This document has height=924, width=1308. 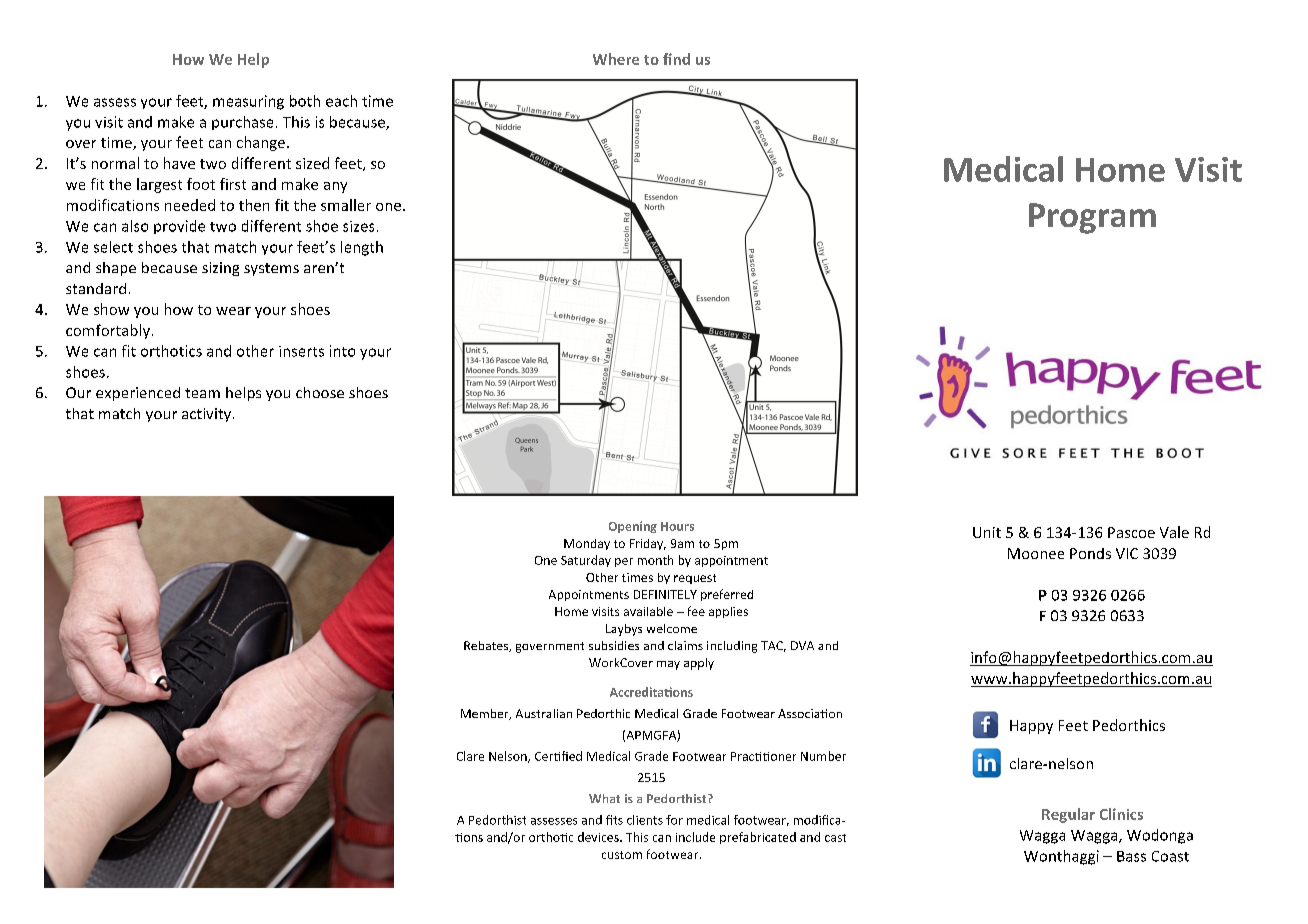 What do you see at coordinates (665, 594) in the document?
I see `DEFINITELY` at bounding box center [665, 594].
